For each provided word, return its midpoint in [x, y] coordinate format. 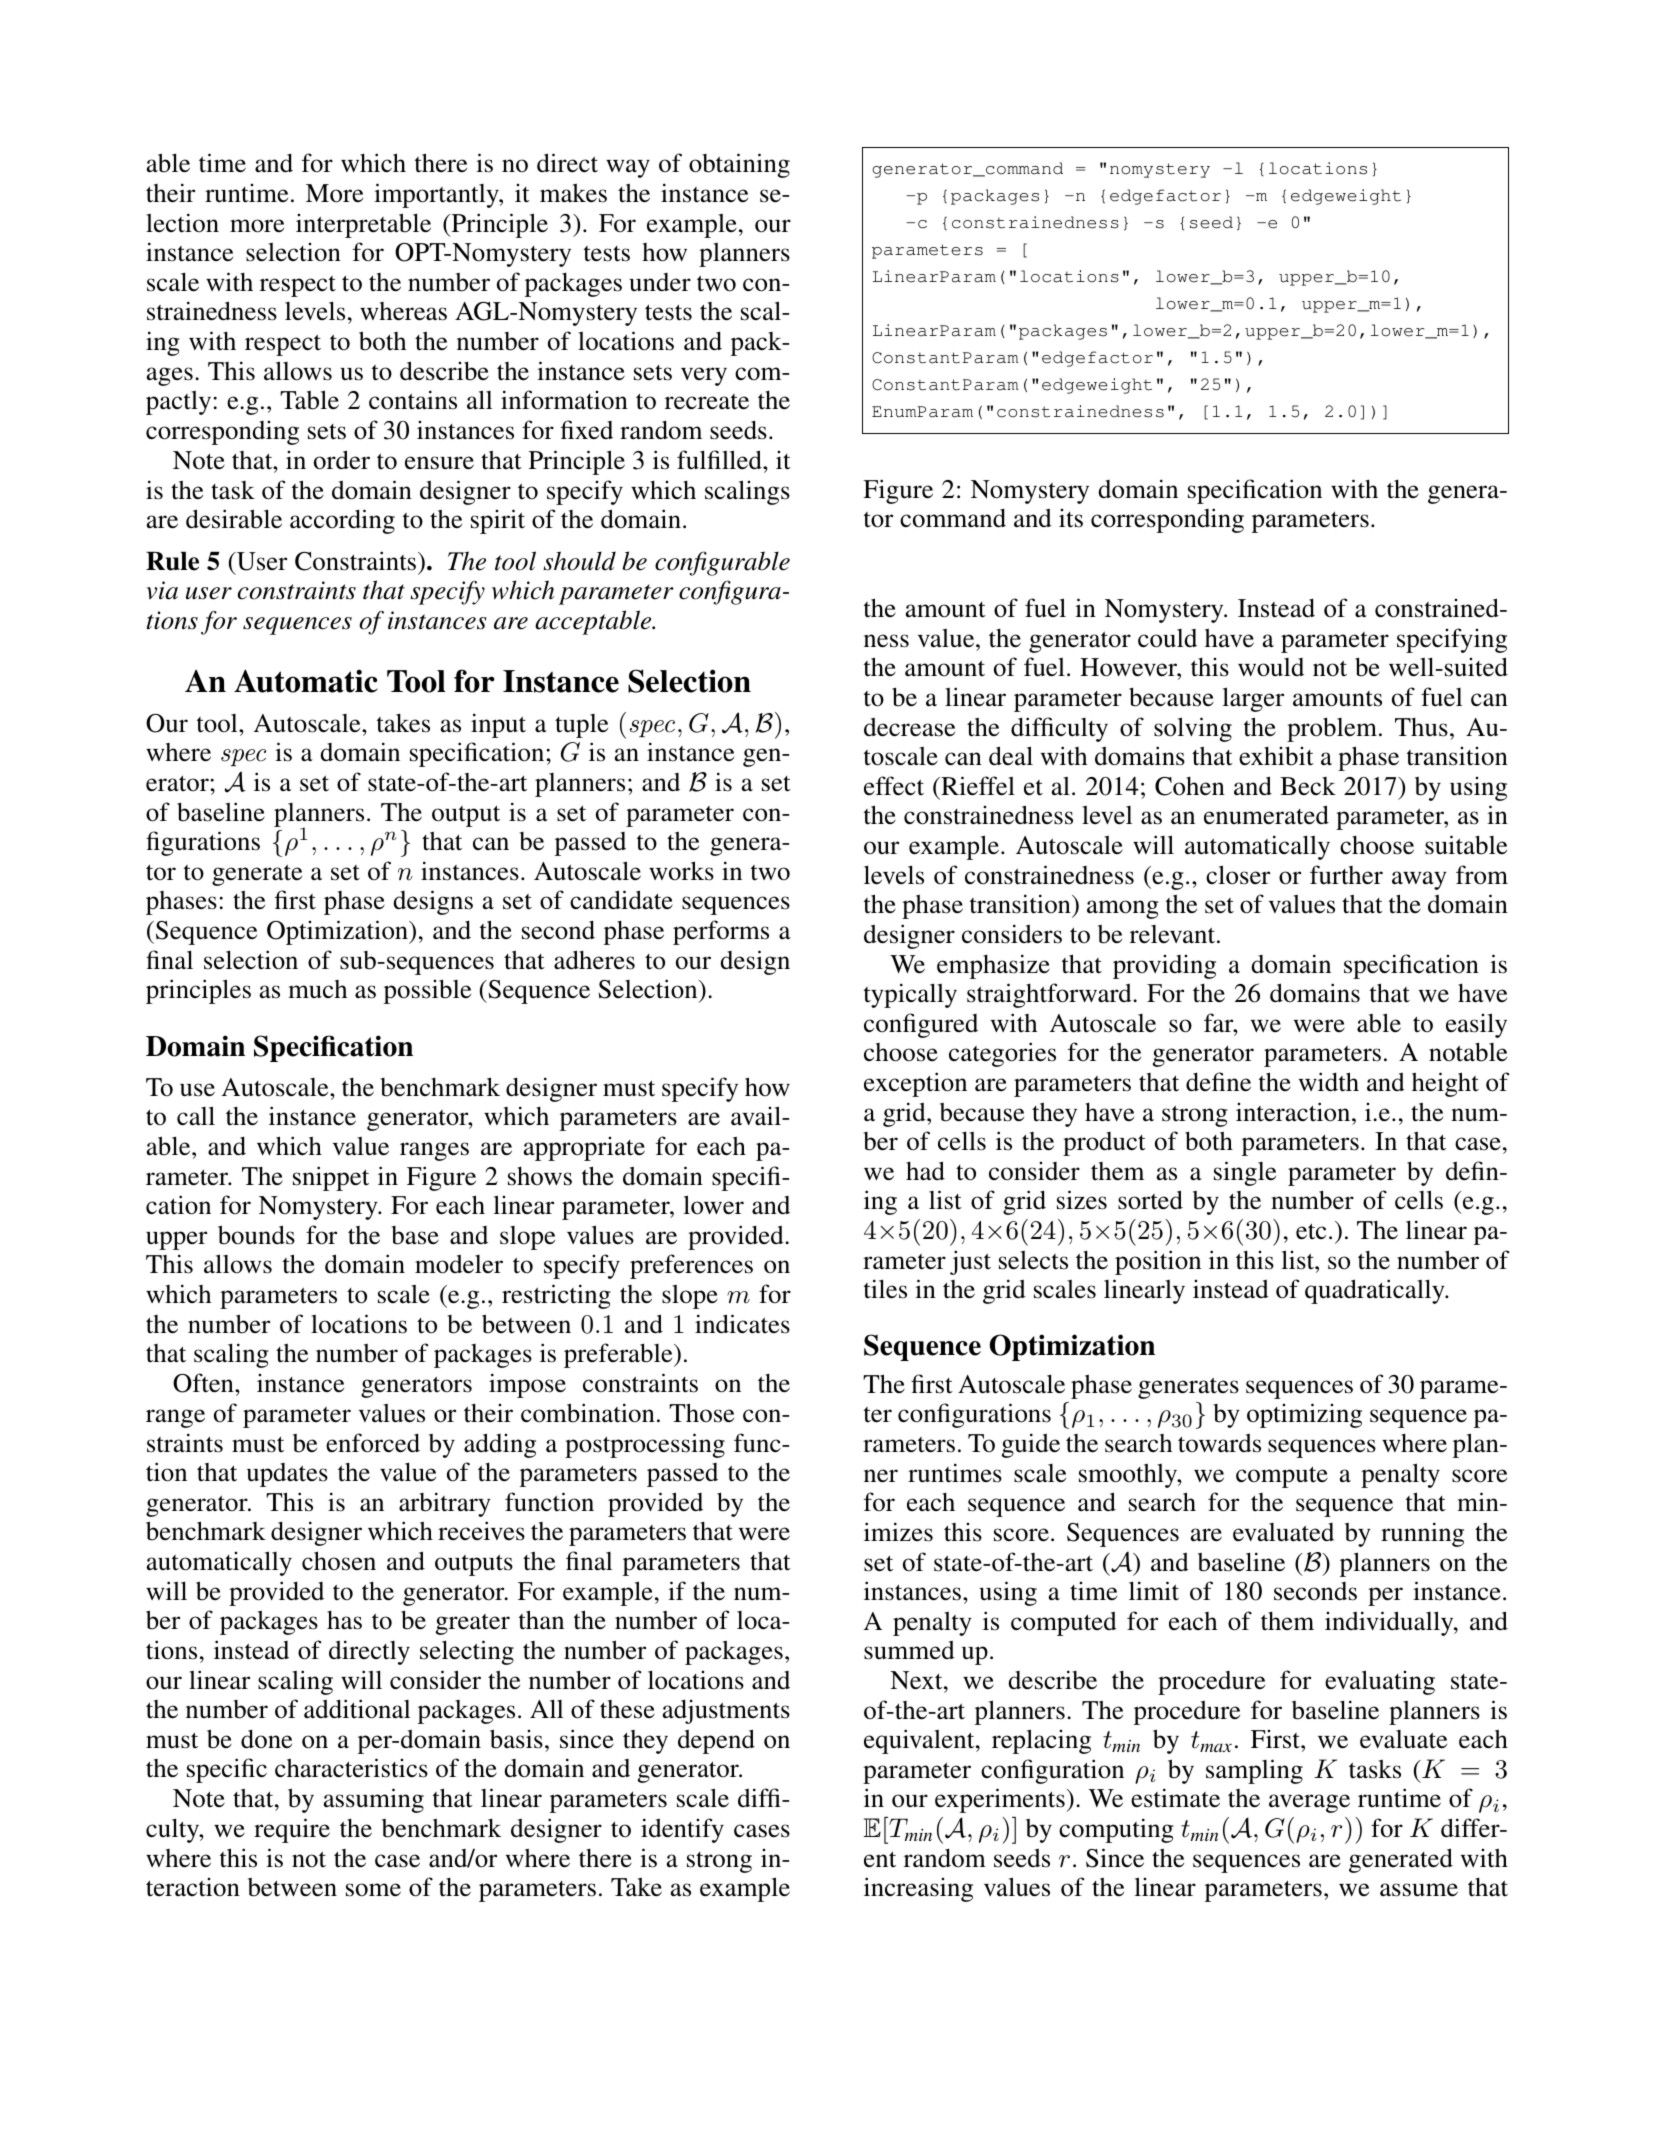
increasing [918, 1889]
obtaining [739, 165]
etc [1311, 1231]
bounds [256, 1235]
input [498, 725]
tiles [885, 1289]
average [1309, 1803]
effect [894, 786]
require [292, 1830]
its [1071, 518]
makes [573, 193]
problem [1332, 729]
